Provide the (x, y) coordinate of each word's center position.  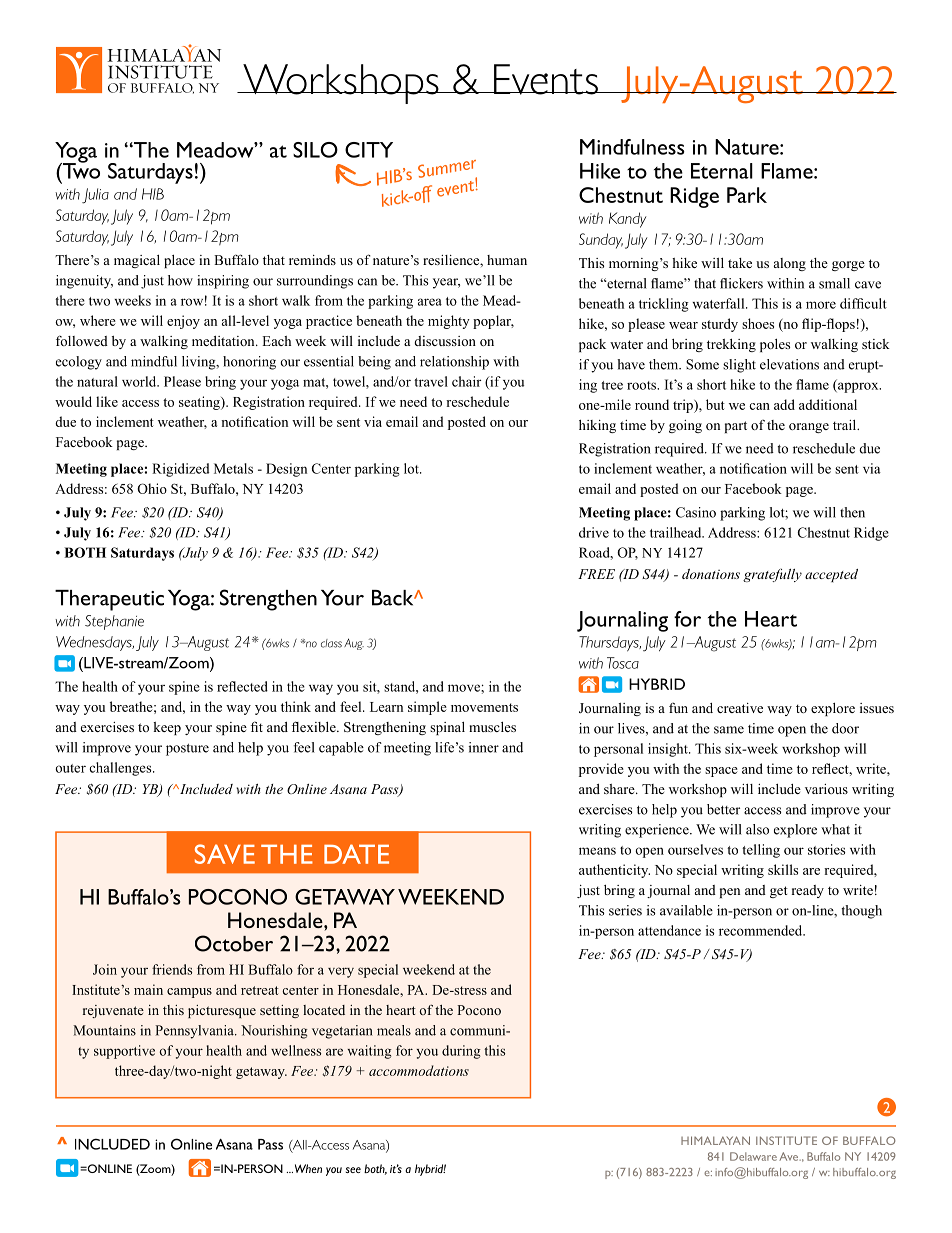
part (736, 427)
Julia (95, 196)
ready (808, 891)
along (790, 264)
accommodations (419, 1070)
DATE (356, 854)
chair (466, 381)
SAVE (225, 854)
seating (200, 403)
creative (740, 708)
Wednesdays (95, 643)
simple (427, 708)
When (307, 1168)
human (507, 260)
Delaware (753, 1156)
